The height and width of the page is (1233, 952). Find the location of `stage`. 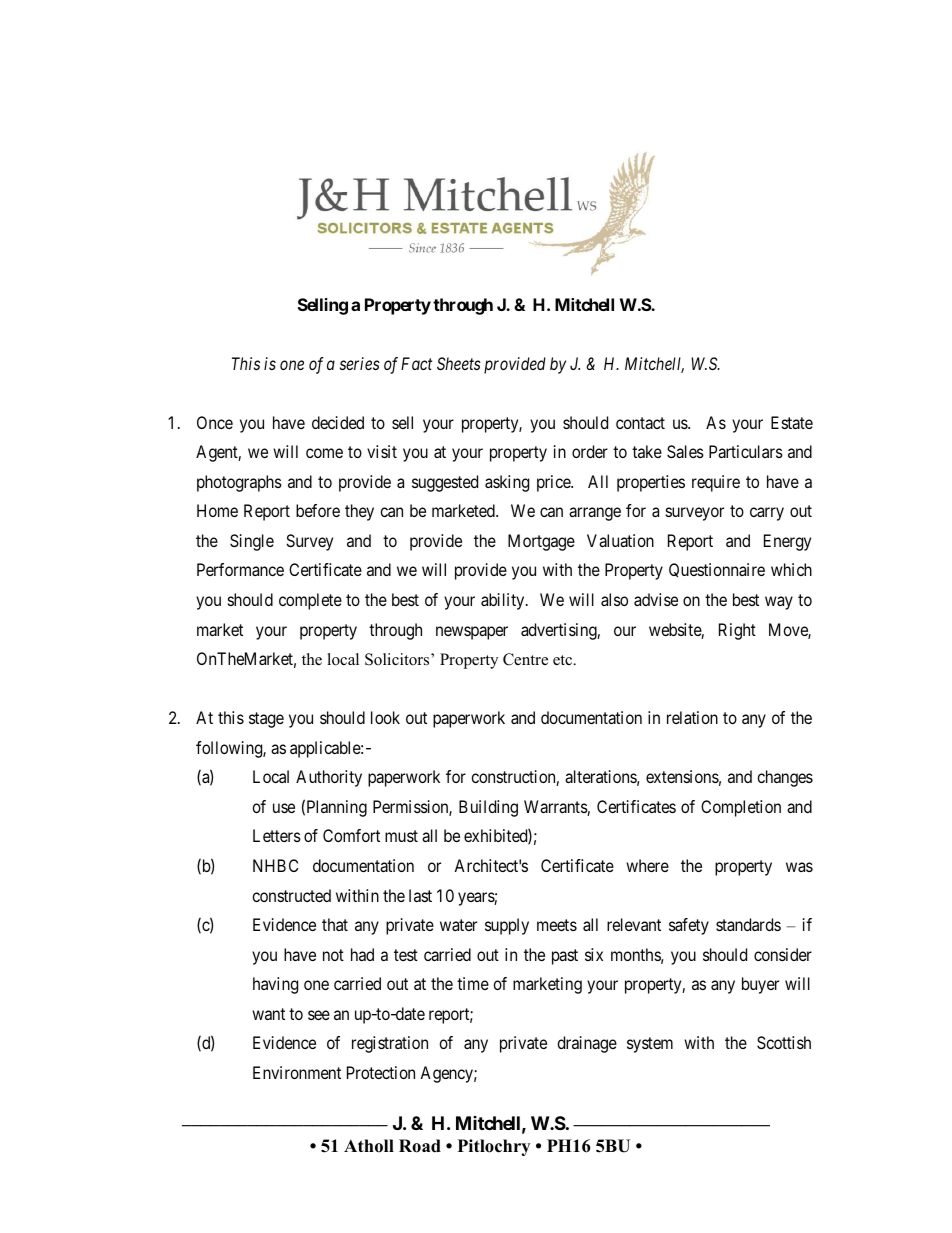

stage is located at coordinates (266, 720).
